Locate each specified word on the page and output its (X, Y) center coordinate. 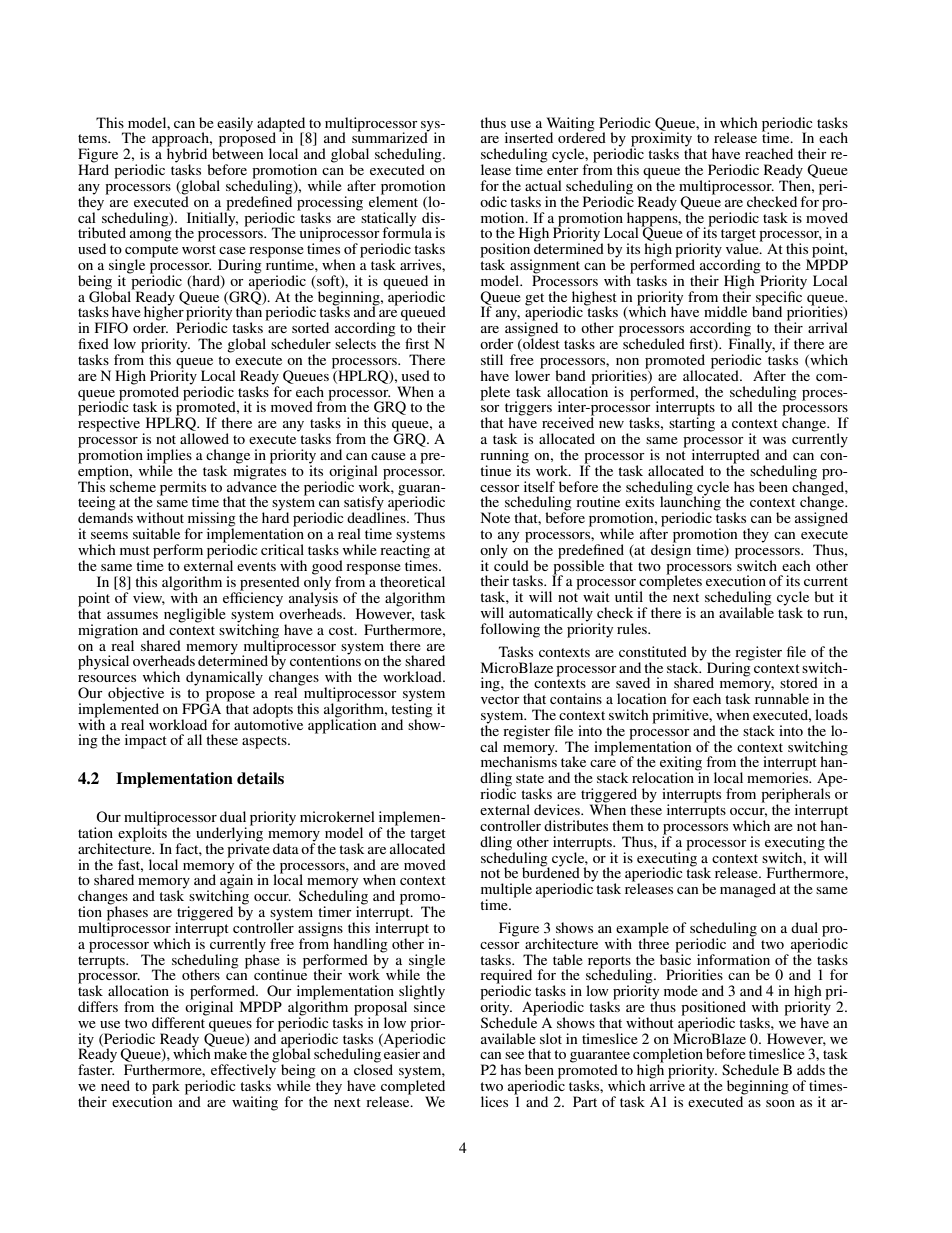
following (510, 630)
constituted (653, 651)
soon (780, 1103)
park (166, 1088)
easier (401, 1052)
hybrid (188, 155)
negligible (194, 616)
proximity (661, 139)
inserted (529, 137)
